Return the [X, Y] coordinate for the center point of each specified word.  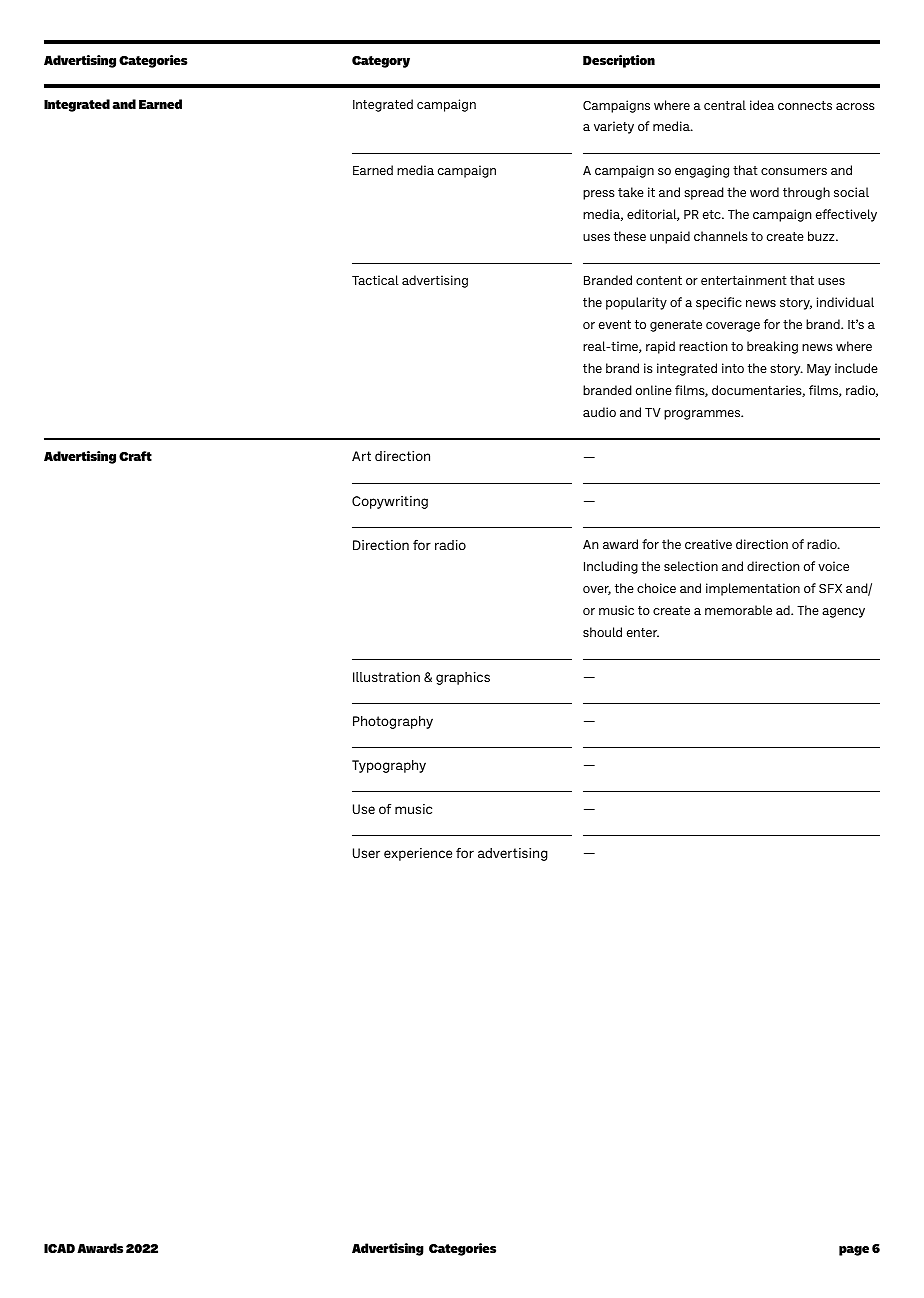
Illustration [386, 677]
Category [381, 62]
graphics [463, 678]
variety [614, 127]
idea [762, 105]
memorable [738, 610]
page [854, 1251]
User [366, 853]
